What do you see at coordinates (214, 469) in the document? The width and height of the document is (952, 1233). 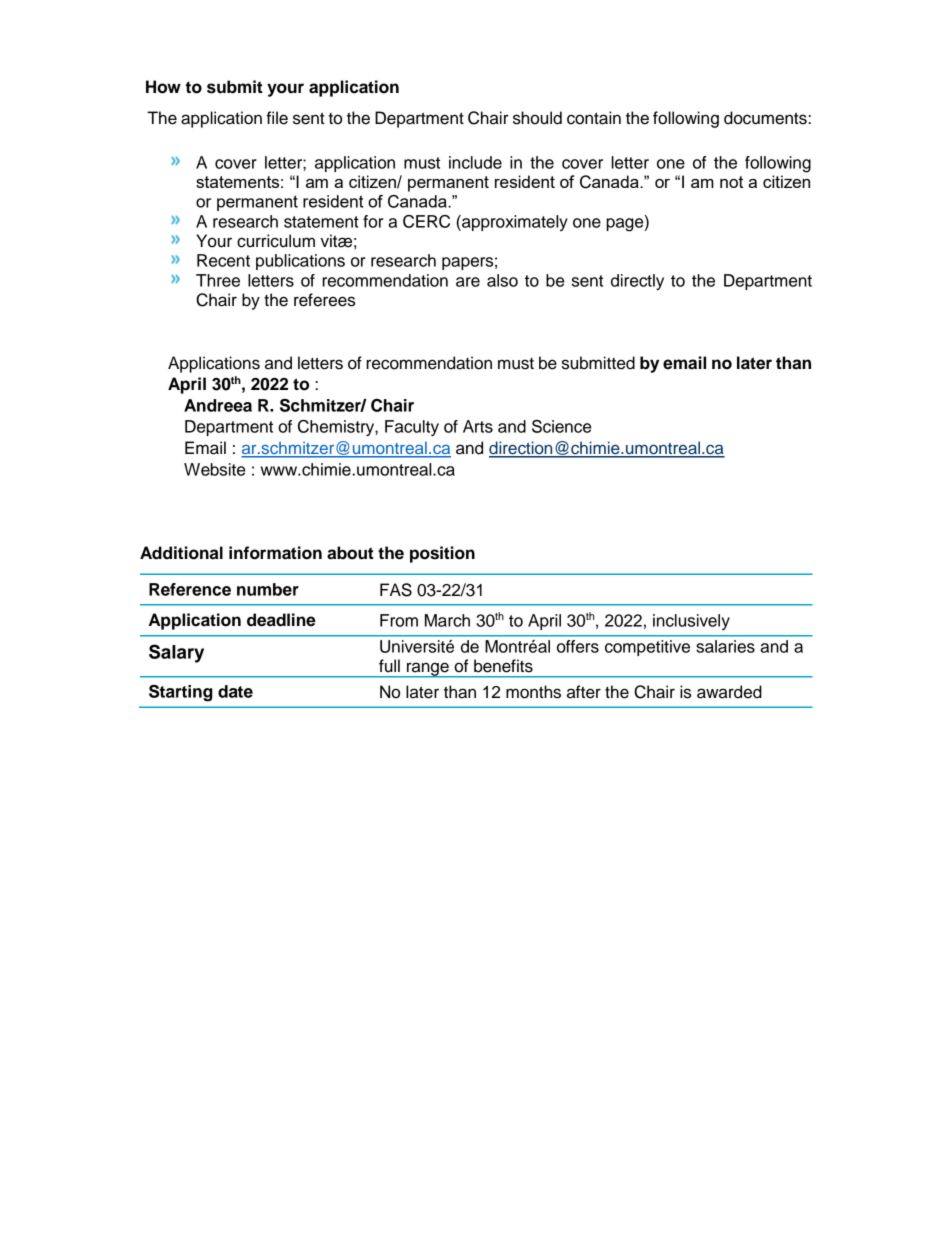 I see `Website` at bounding box center [214, 469].
